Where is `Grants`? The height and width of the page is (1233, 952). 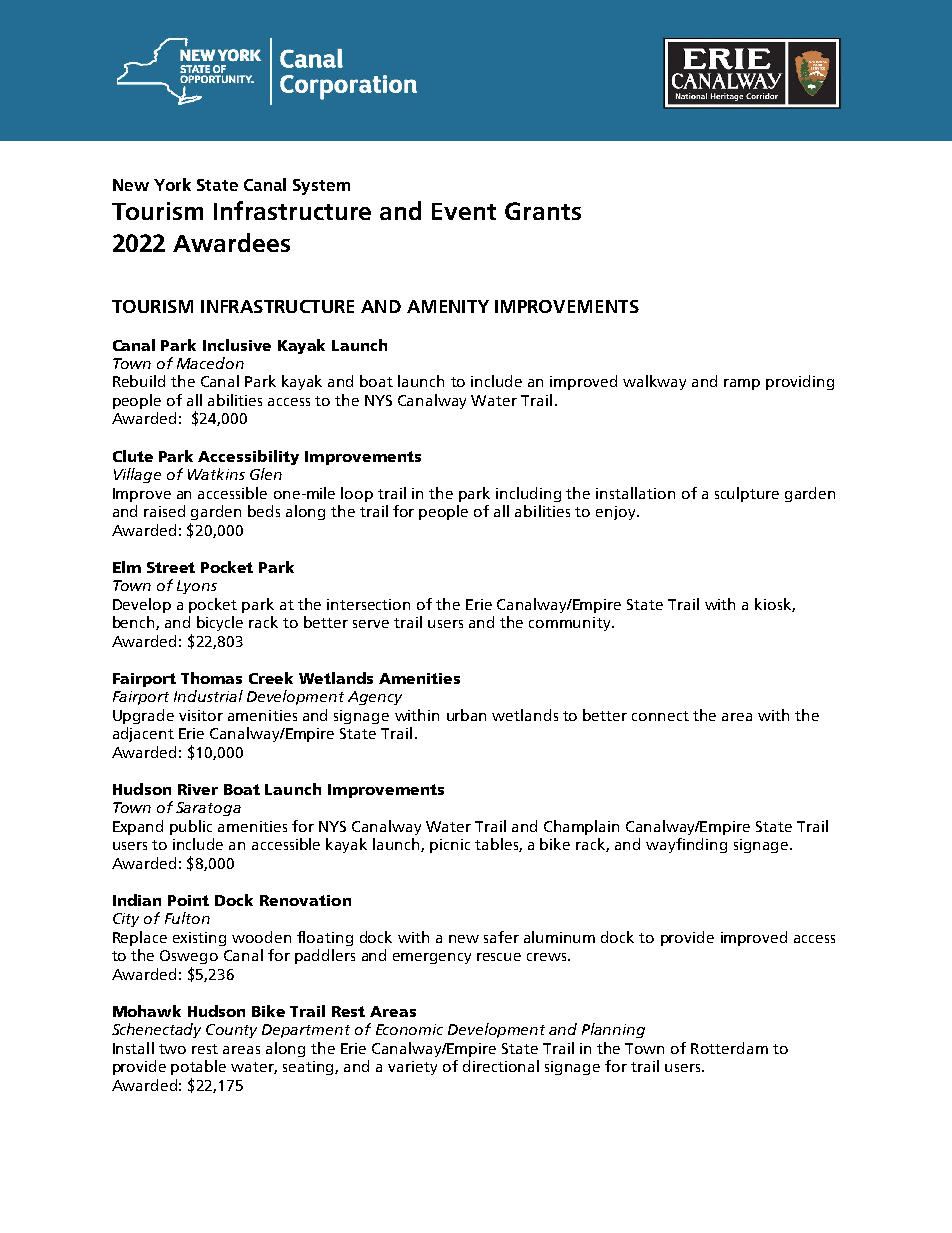
Grants is located at coordinates (543, 211).
